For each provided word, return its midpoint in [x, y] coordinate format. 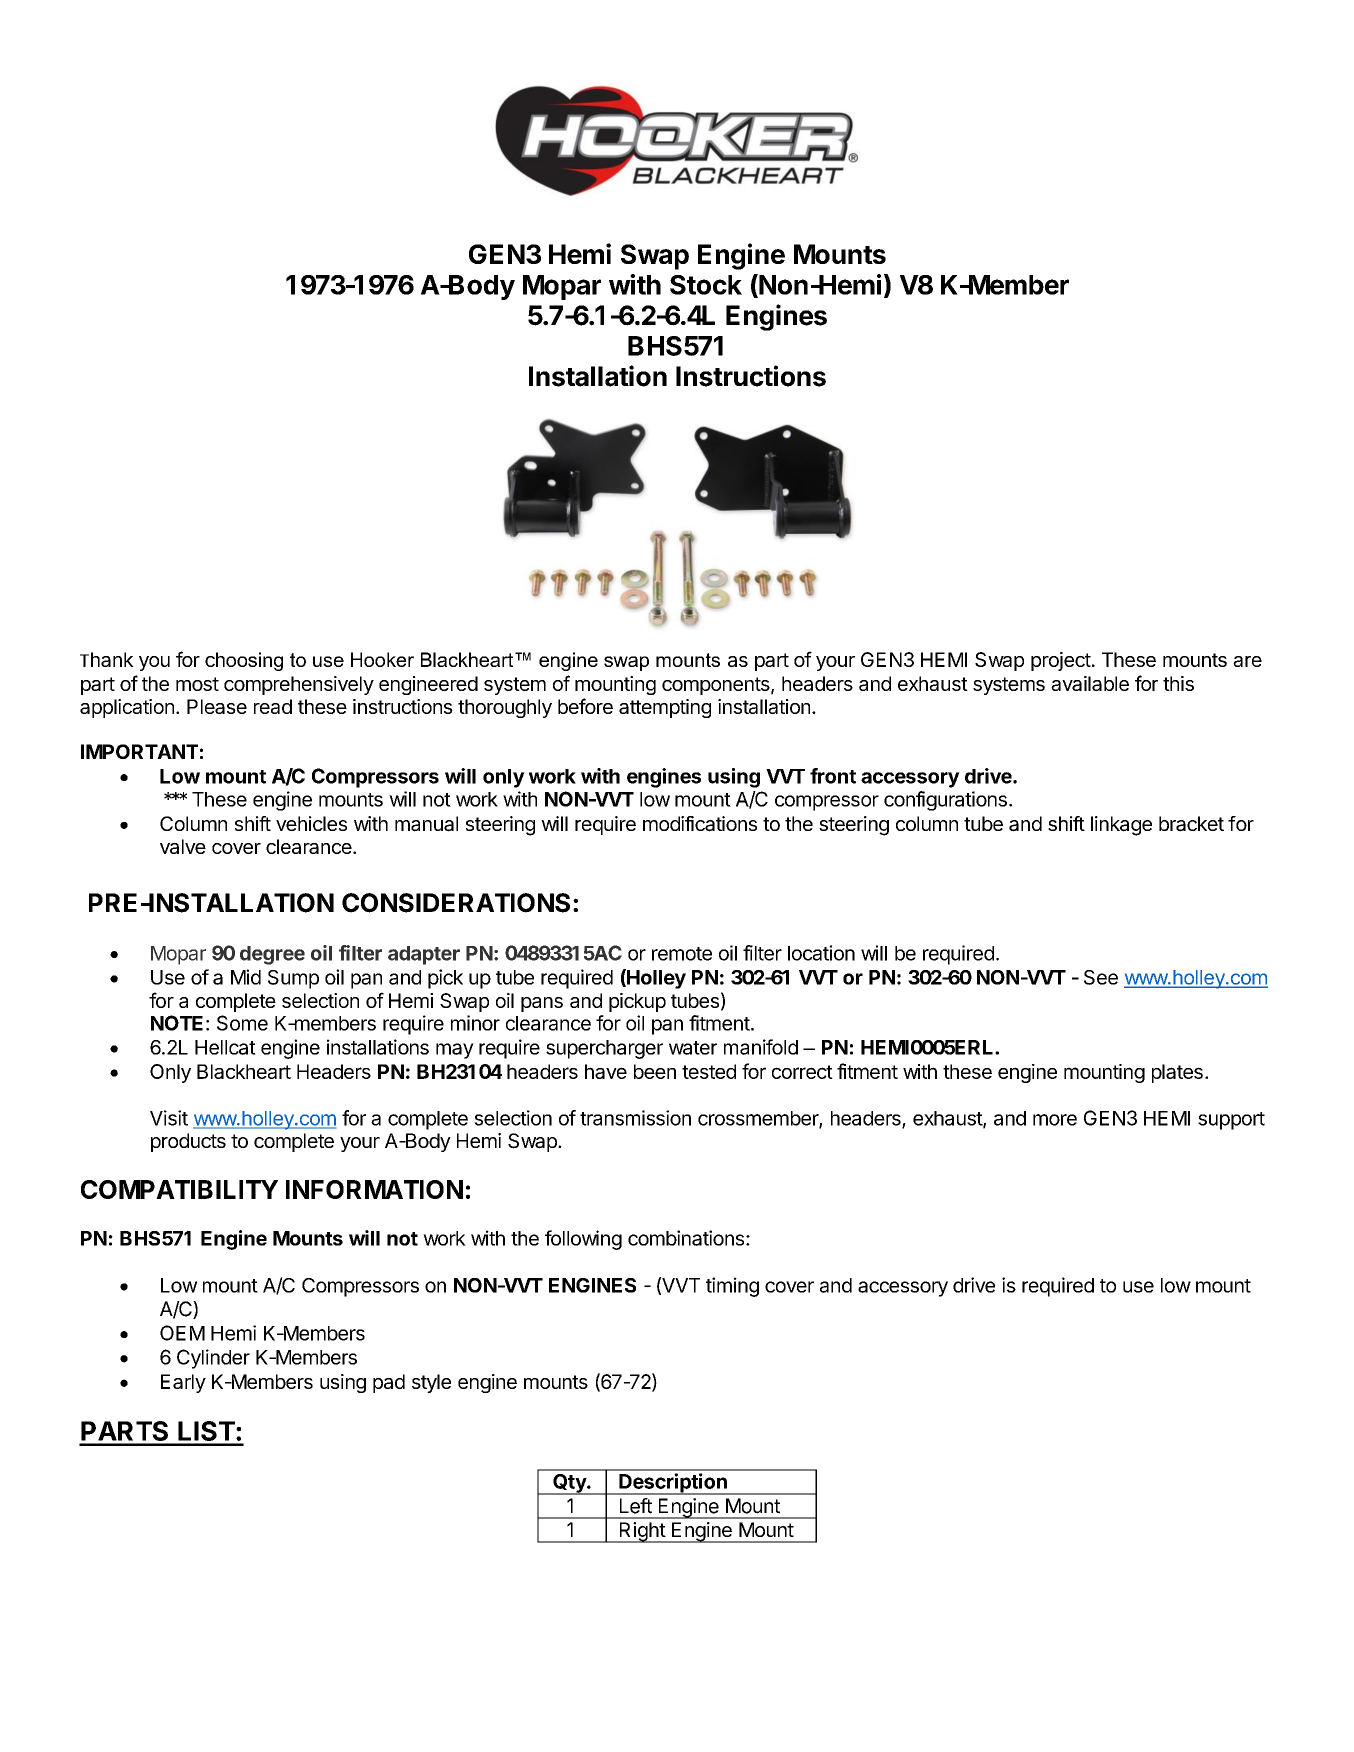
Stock [706, 285]
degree [272, 955]
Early [183, 1383]
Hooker [382, 659]
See [1101, 977]
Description [673, 1484]
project [1061, 661]
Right [642, 1532]
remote [682, 954]
